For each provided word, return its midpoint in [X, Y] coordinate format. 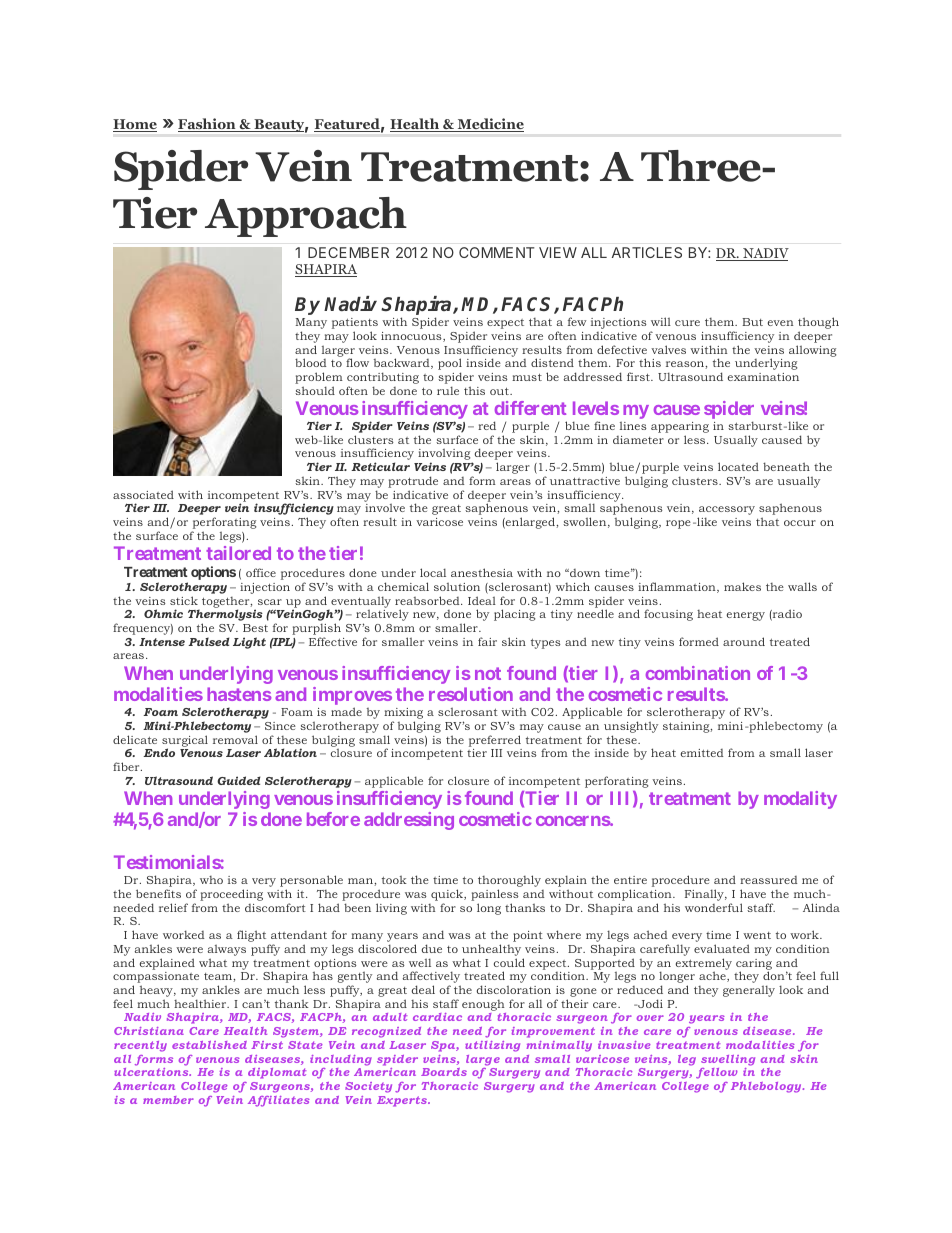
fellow [716, 1073]
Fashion [208, 125]
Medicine [489, 125]
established [209, 1045]
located [738, 466]
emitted [702, 753]
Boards [444, 1072]
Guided [239, 780]
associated [143, 494]
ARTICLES [647, 252]
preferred [495, 741]
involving [445, 456]
